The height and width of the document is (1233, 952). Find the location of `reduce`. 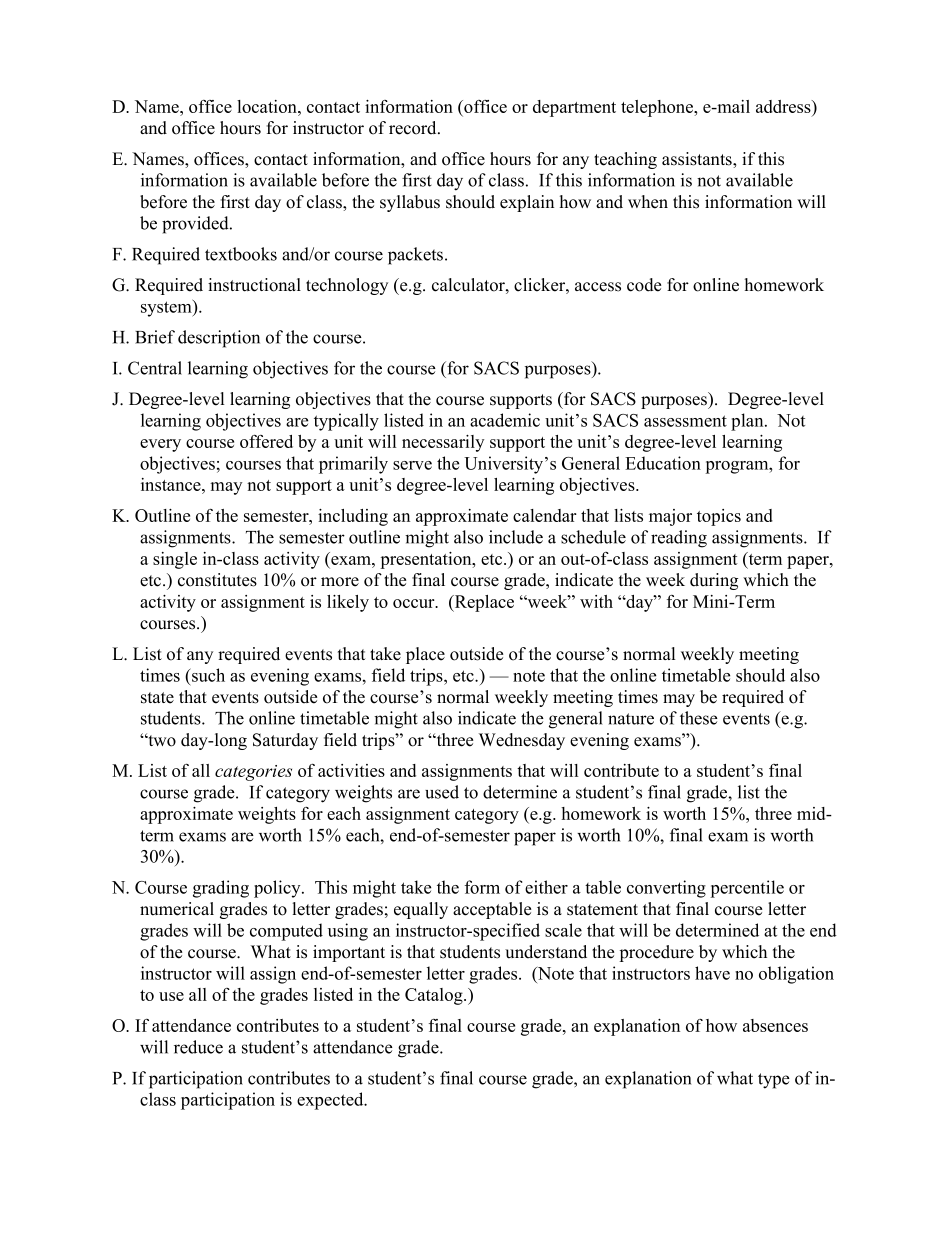

reduce is located at coordinates (198, 1047).
